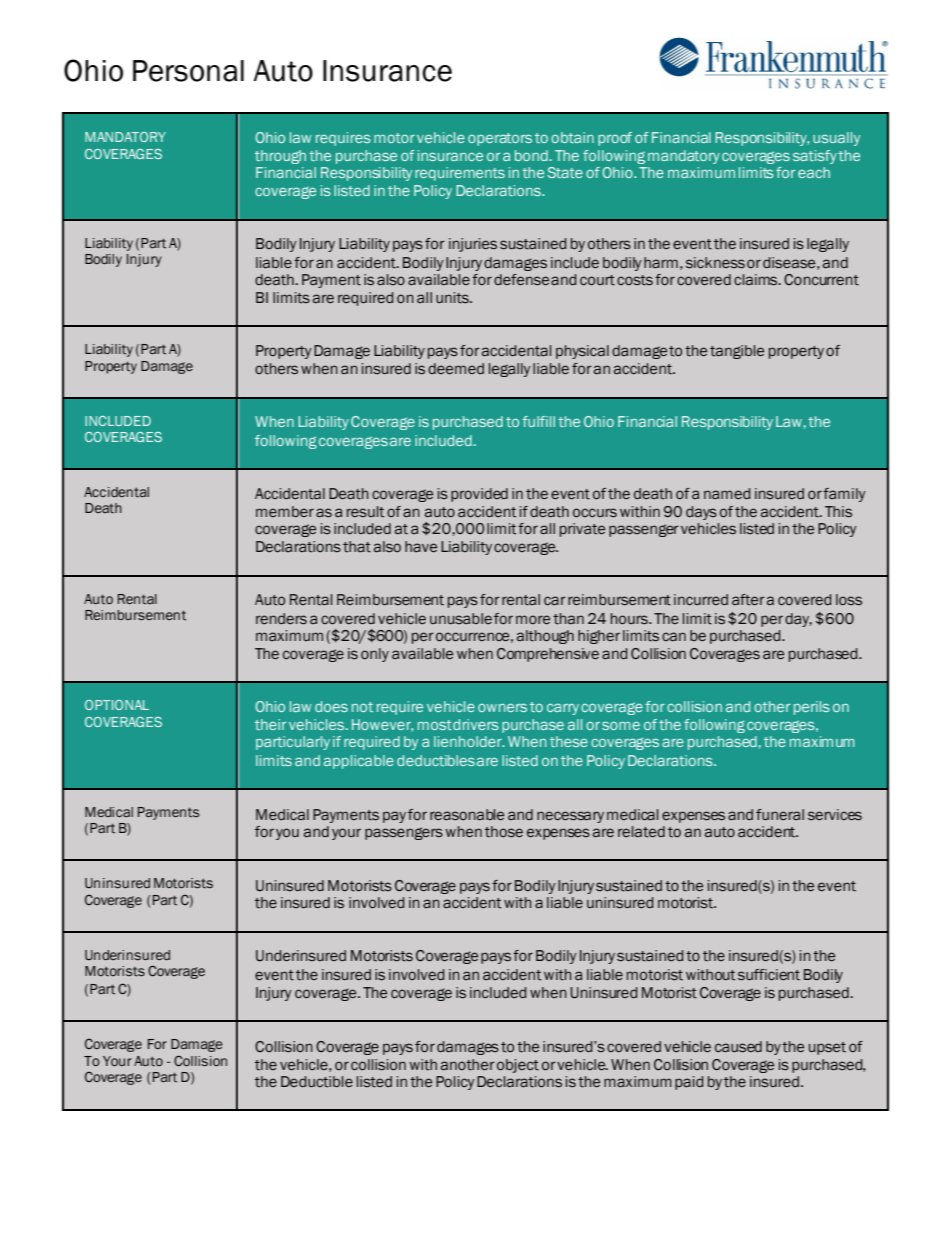 This screenshot has width=952, height=1233. Describe the element at coordinates (270, 724) in the screenshot. I see `their` at that location.
